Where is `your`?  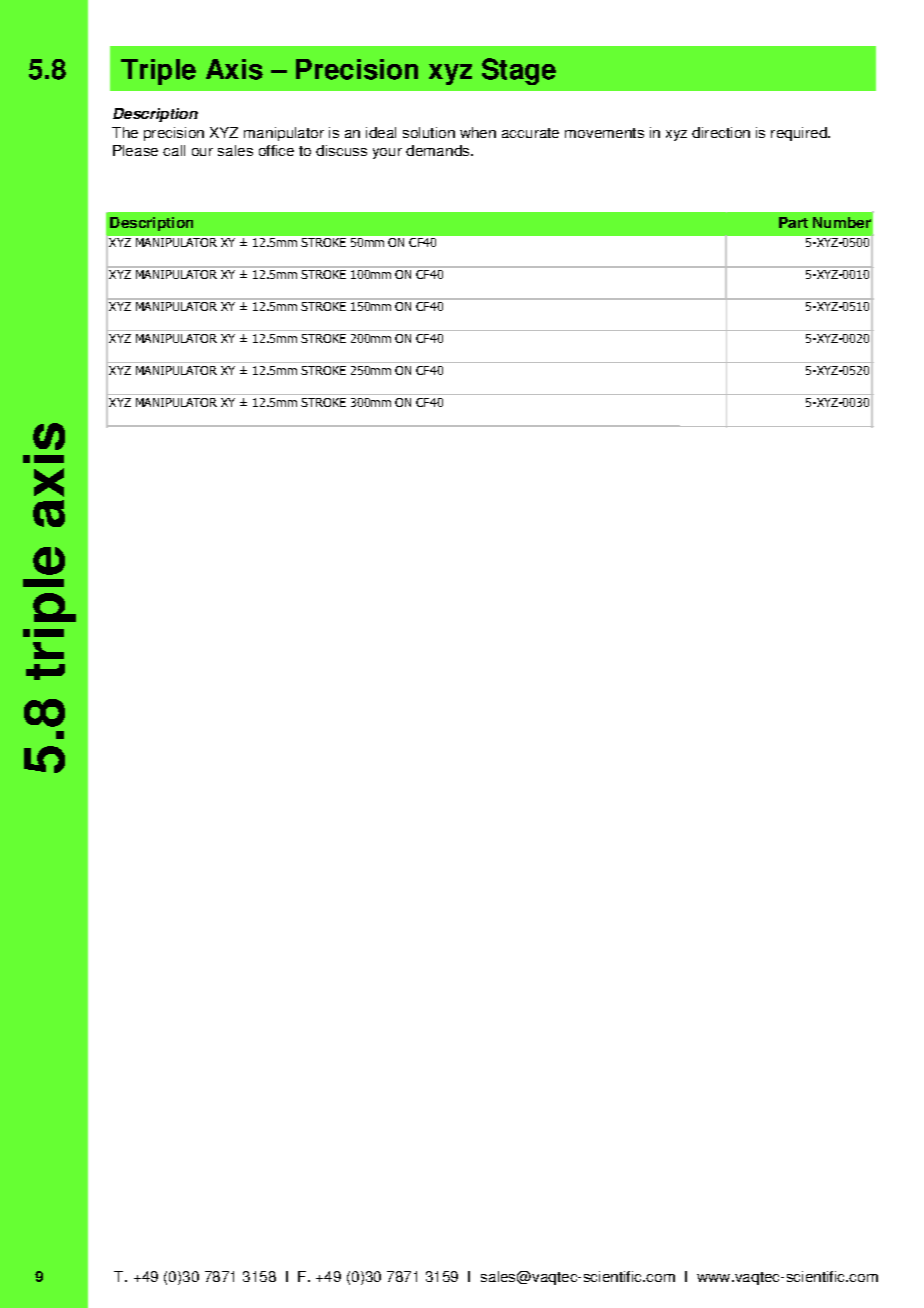
your is located at coordinates (387, 153).
